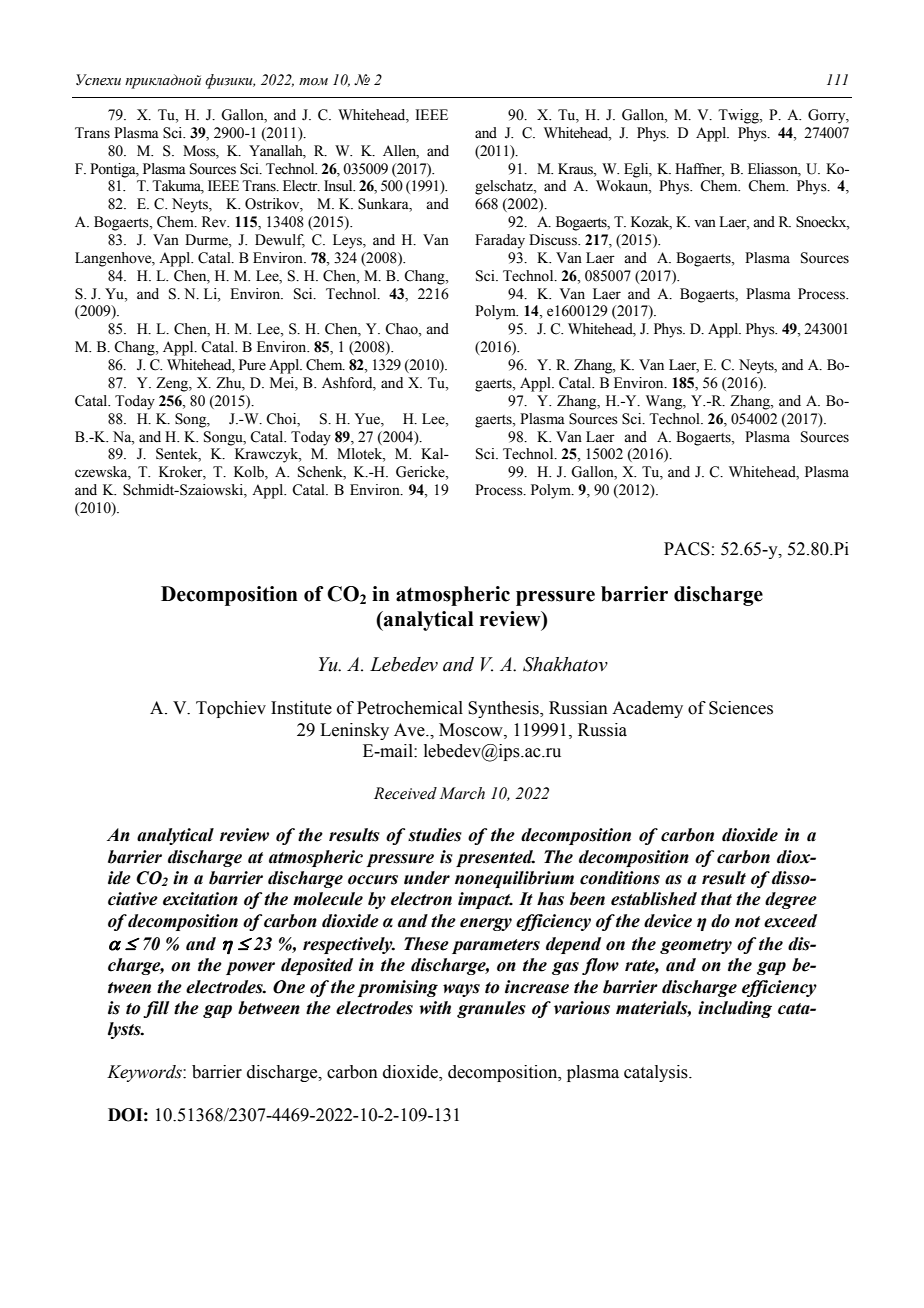  Describe the element at coordinates (405, 793) in the screenshot. I see `Received` at that location.
